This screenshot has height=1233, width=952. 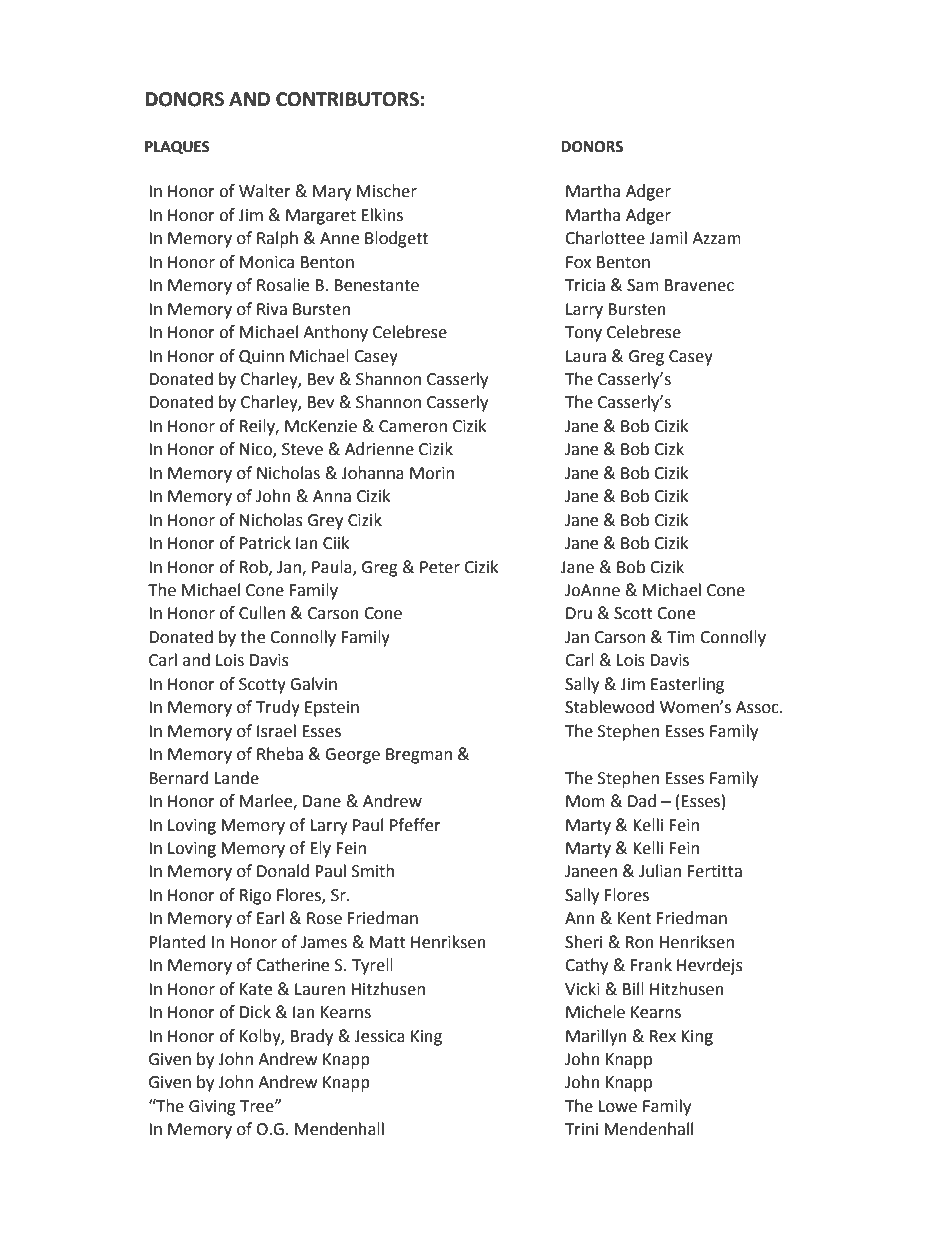 What do you see at coordinates (261, 357) in the screenshot?
I see `Quinn` at bounding box center [261, 357].
